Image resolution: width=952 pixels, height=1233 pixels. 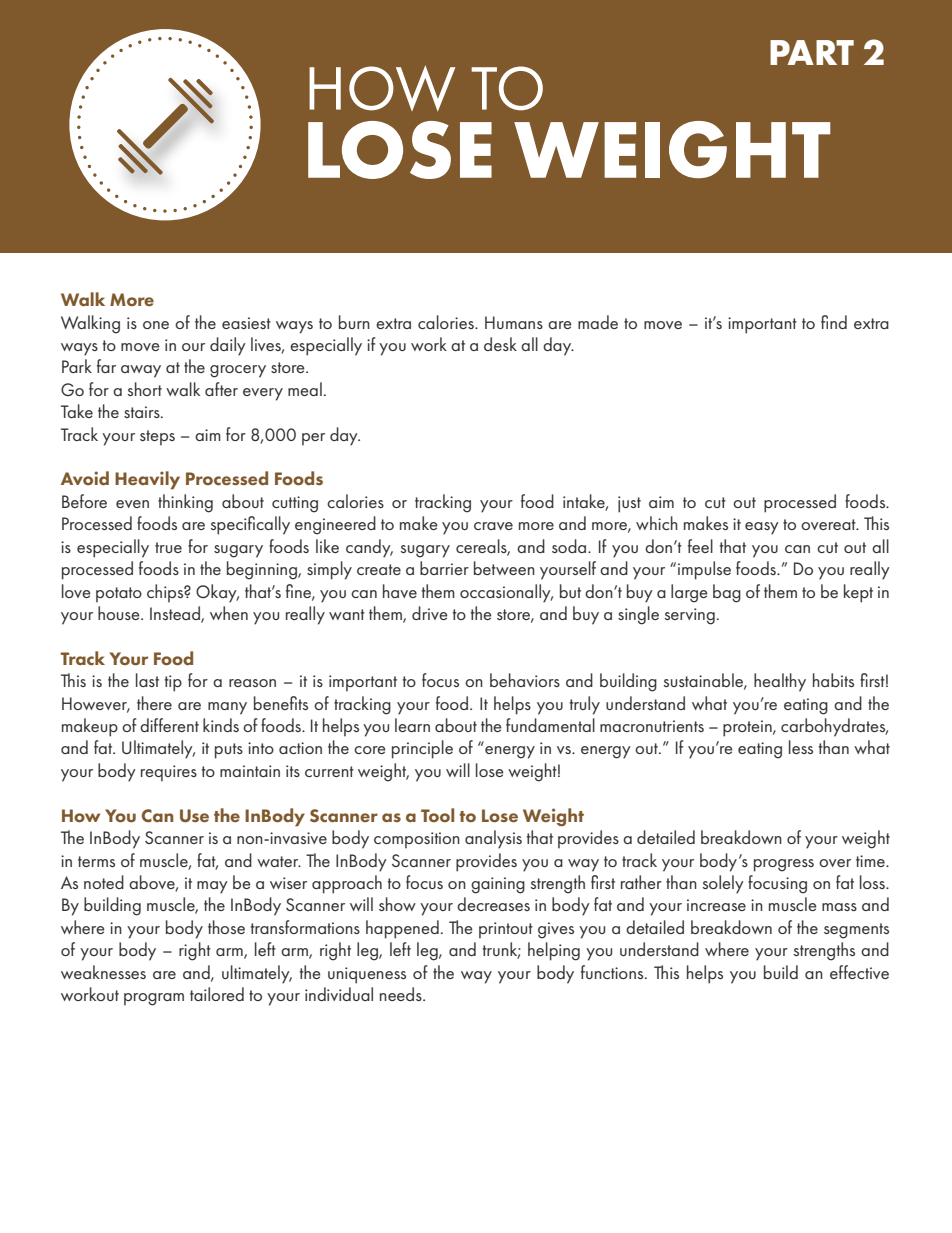 I want to click on find, so click(x=834, y=322).
